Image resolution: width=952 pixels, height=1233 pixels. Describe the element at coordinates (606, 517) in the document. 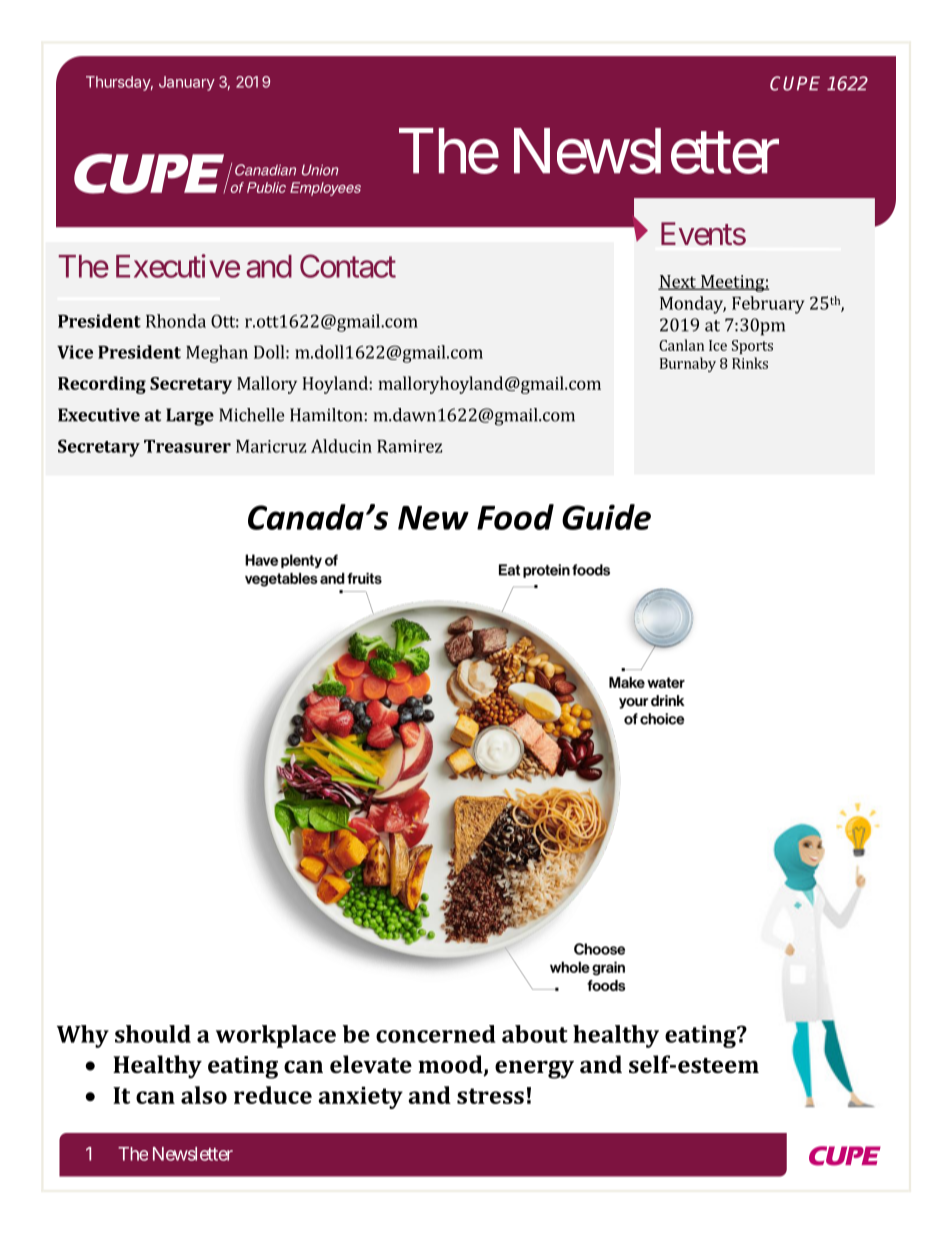

I see `Guide` at that location.
